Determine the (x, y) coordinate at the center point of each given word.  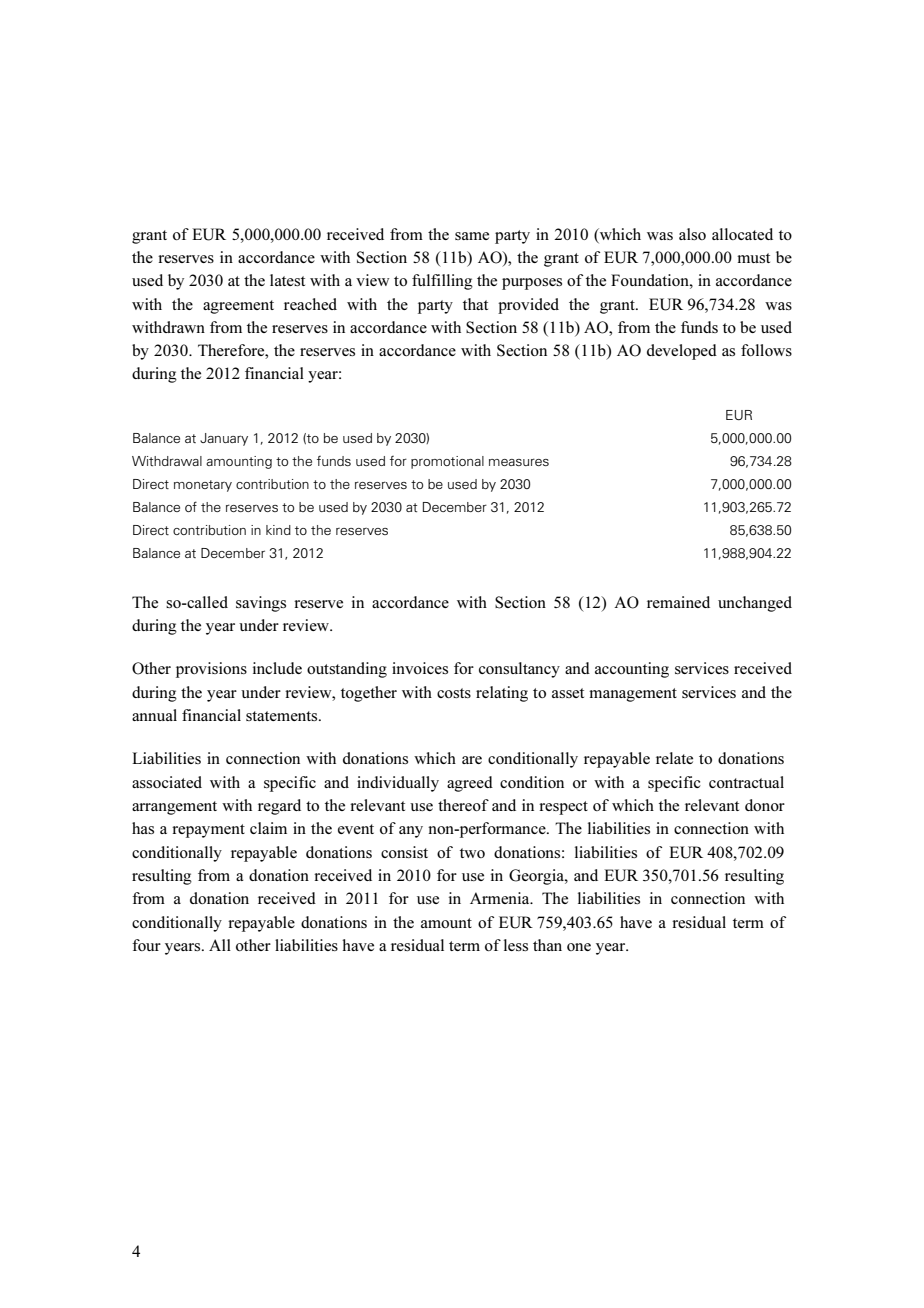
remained (678, 602)
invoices (420, 668)
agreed (470, 784)
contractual (746, 782)
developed (682, 352)
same (472, 236)
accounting (632, 670)
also (692, 234)
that (475, 304)
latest (287, 280)
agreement (238, 307)
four (146, 945)
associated (167, 782)
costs (454, 693)
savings (261, 604)
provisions (211, 670)
